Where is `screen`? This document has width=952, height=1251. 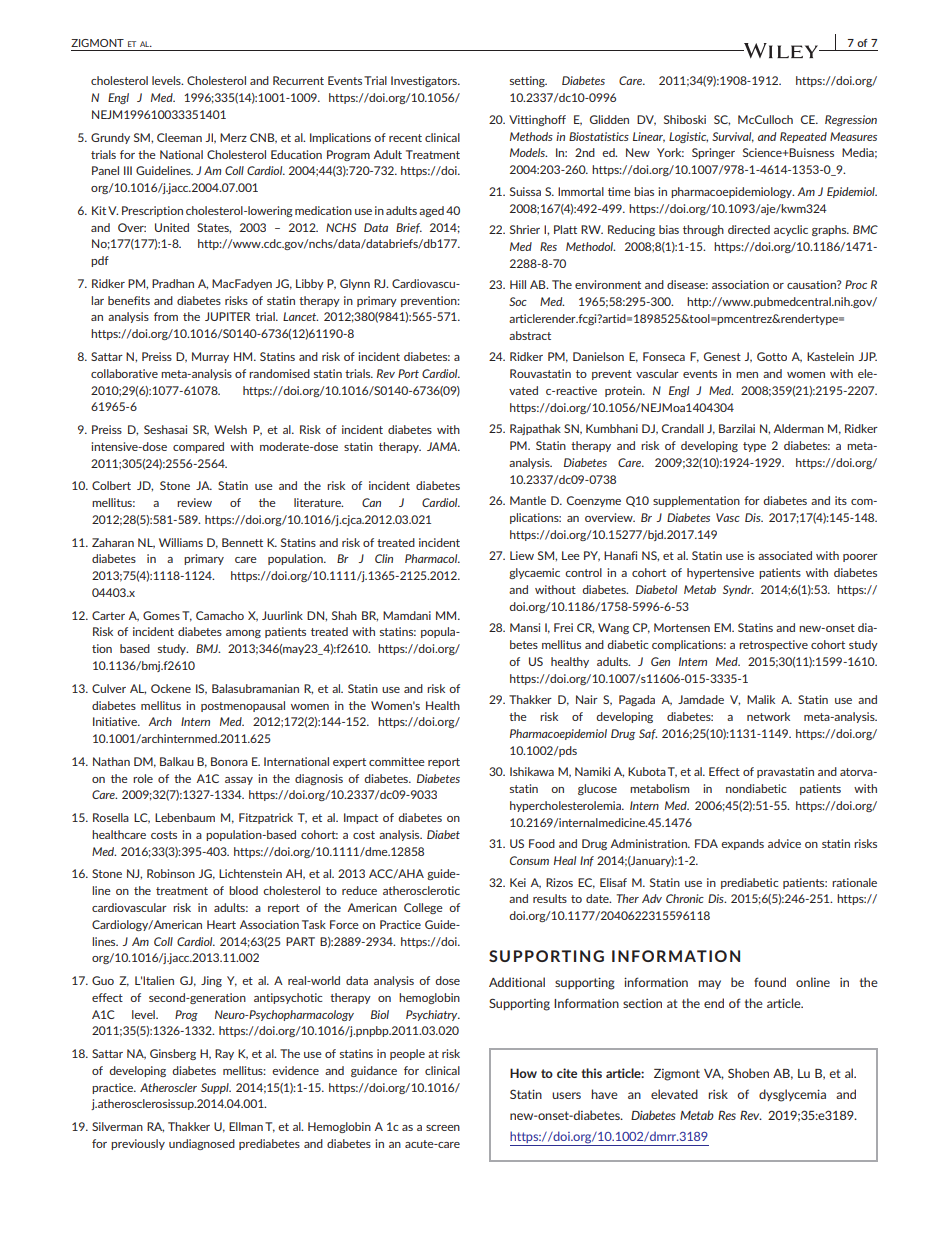
screen is located at coordinates (443, 1128).
